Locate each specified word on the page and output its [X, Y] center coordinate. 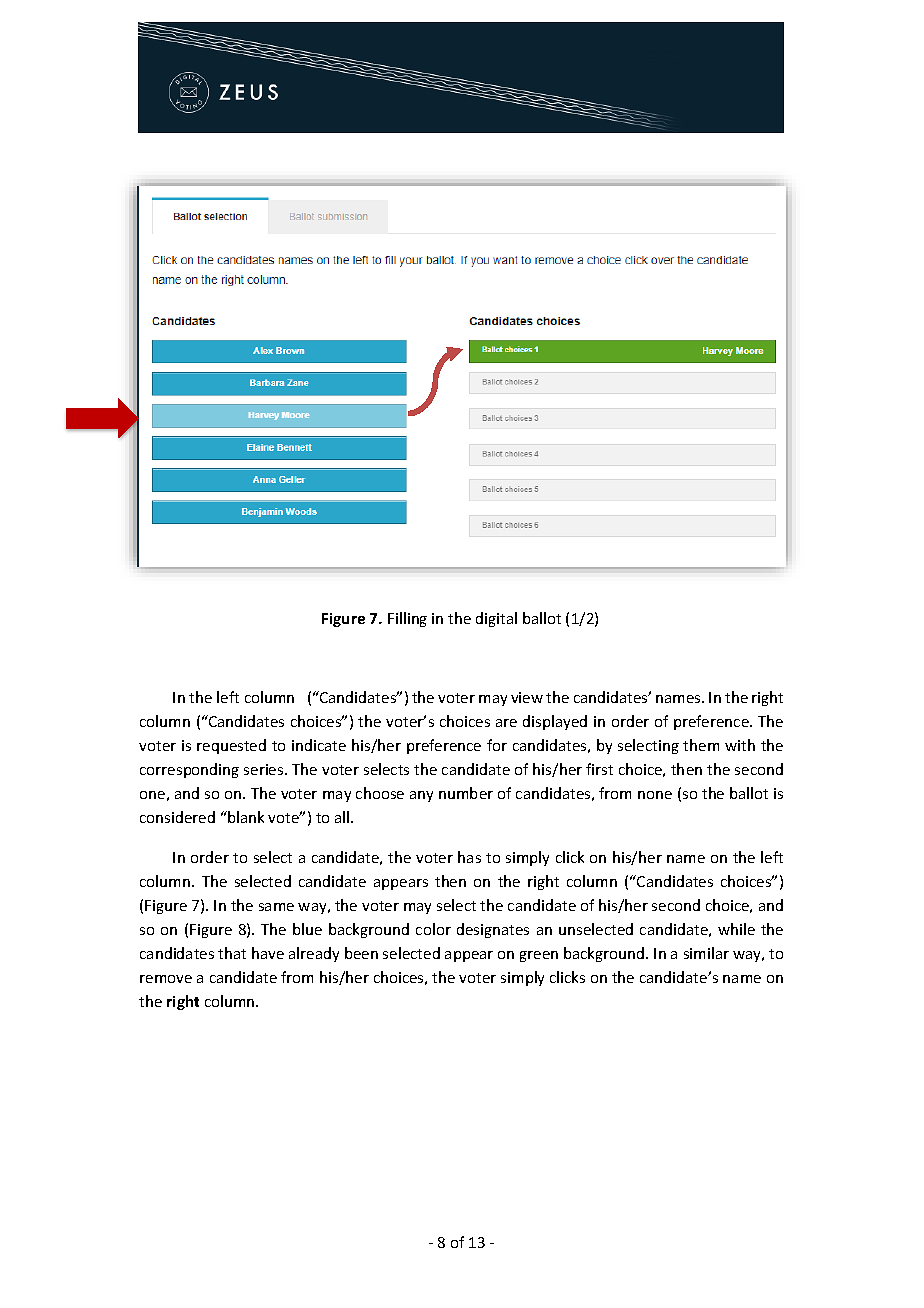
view [527, 697]
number [466, 793]
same [276, 907]
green [539, 956]
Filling [407, 619]
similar [706, 953]
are [506, 723]
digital [496, 619]
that [232, 953]
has [469, 857]
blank [245, 817]
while [736, 929]
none [655, 795]
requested [231, 746]
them [701, 745]
